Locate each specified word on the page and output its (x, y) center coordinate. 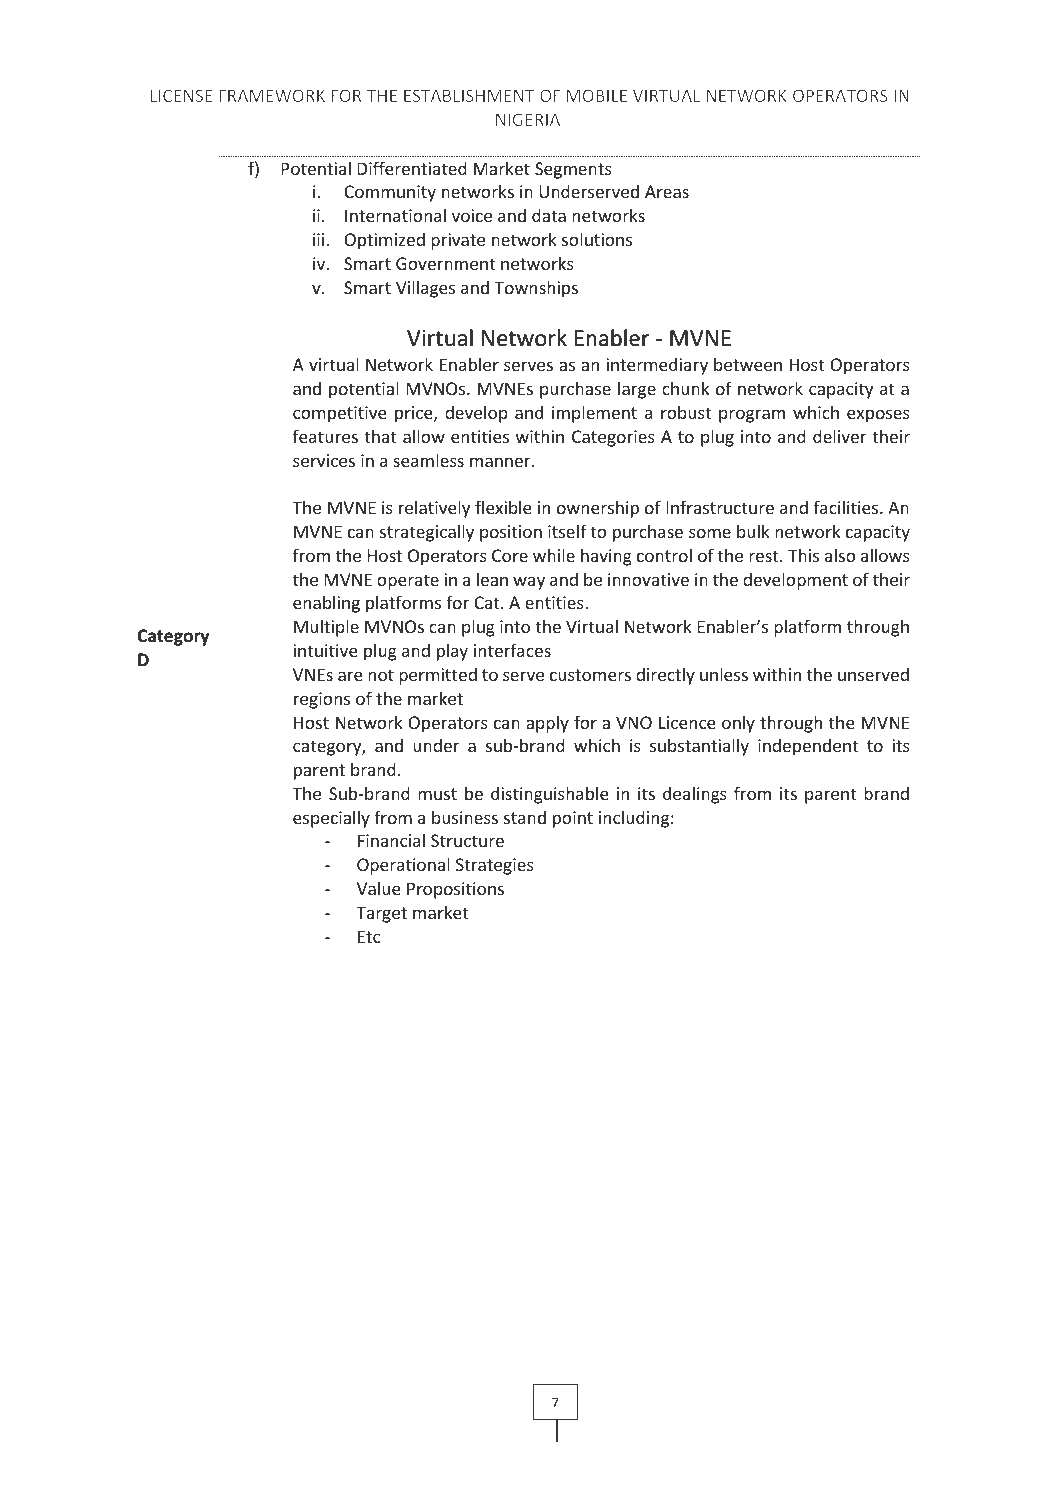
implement (594, 414)
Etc (369, 936)
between (748, 364)
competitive (340, 414)
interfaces (512, 650)
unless (724, 674)
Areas (667, 191)
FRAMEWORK (272, 95)
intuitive (326, 650)
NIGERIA (528, 119)
